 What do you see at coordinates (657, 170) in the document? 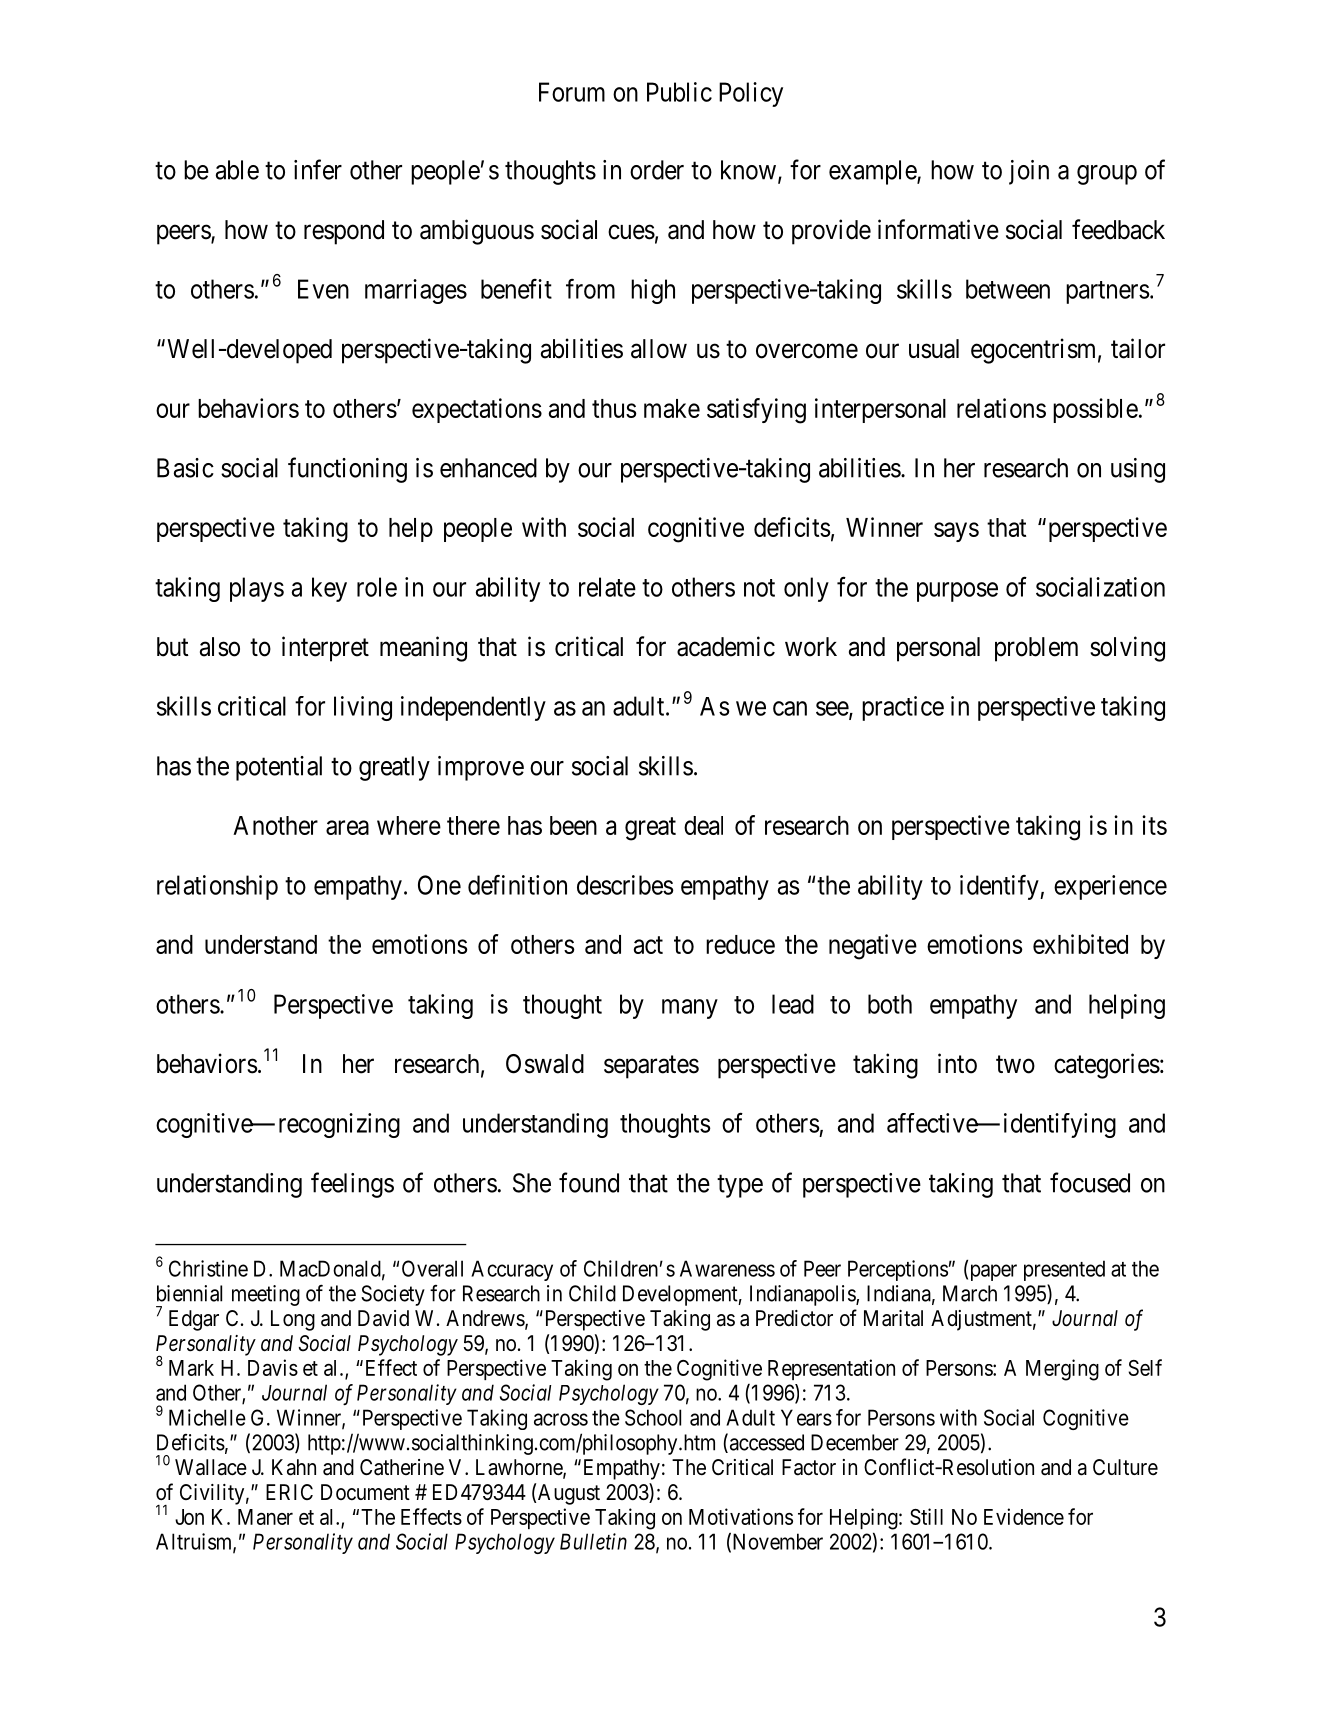
I see `order` at bounding box center [657, 170].
